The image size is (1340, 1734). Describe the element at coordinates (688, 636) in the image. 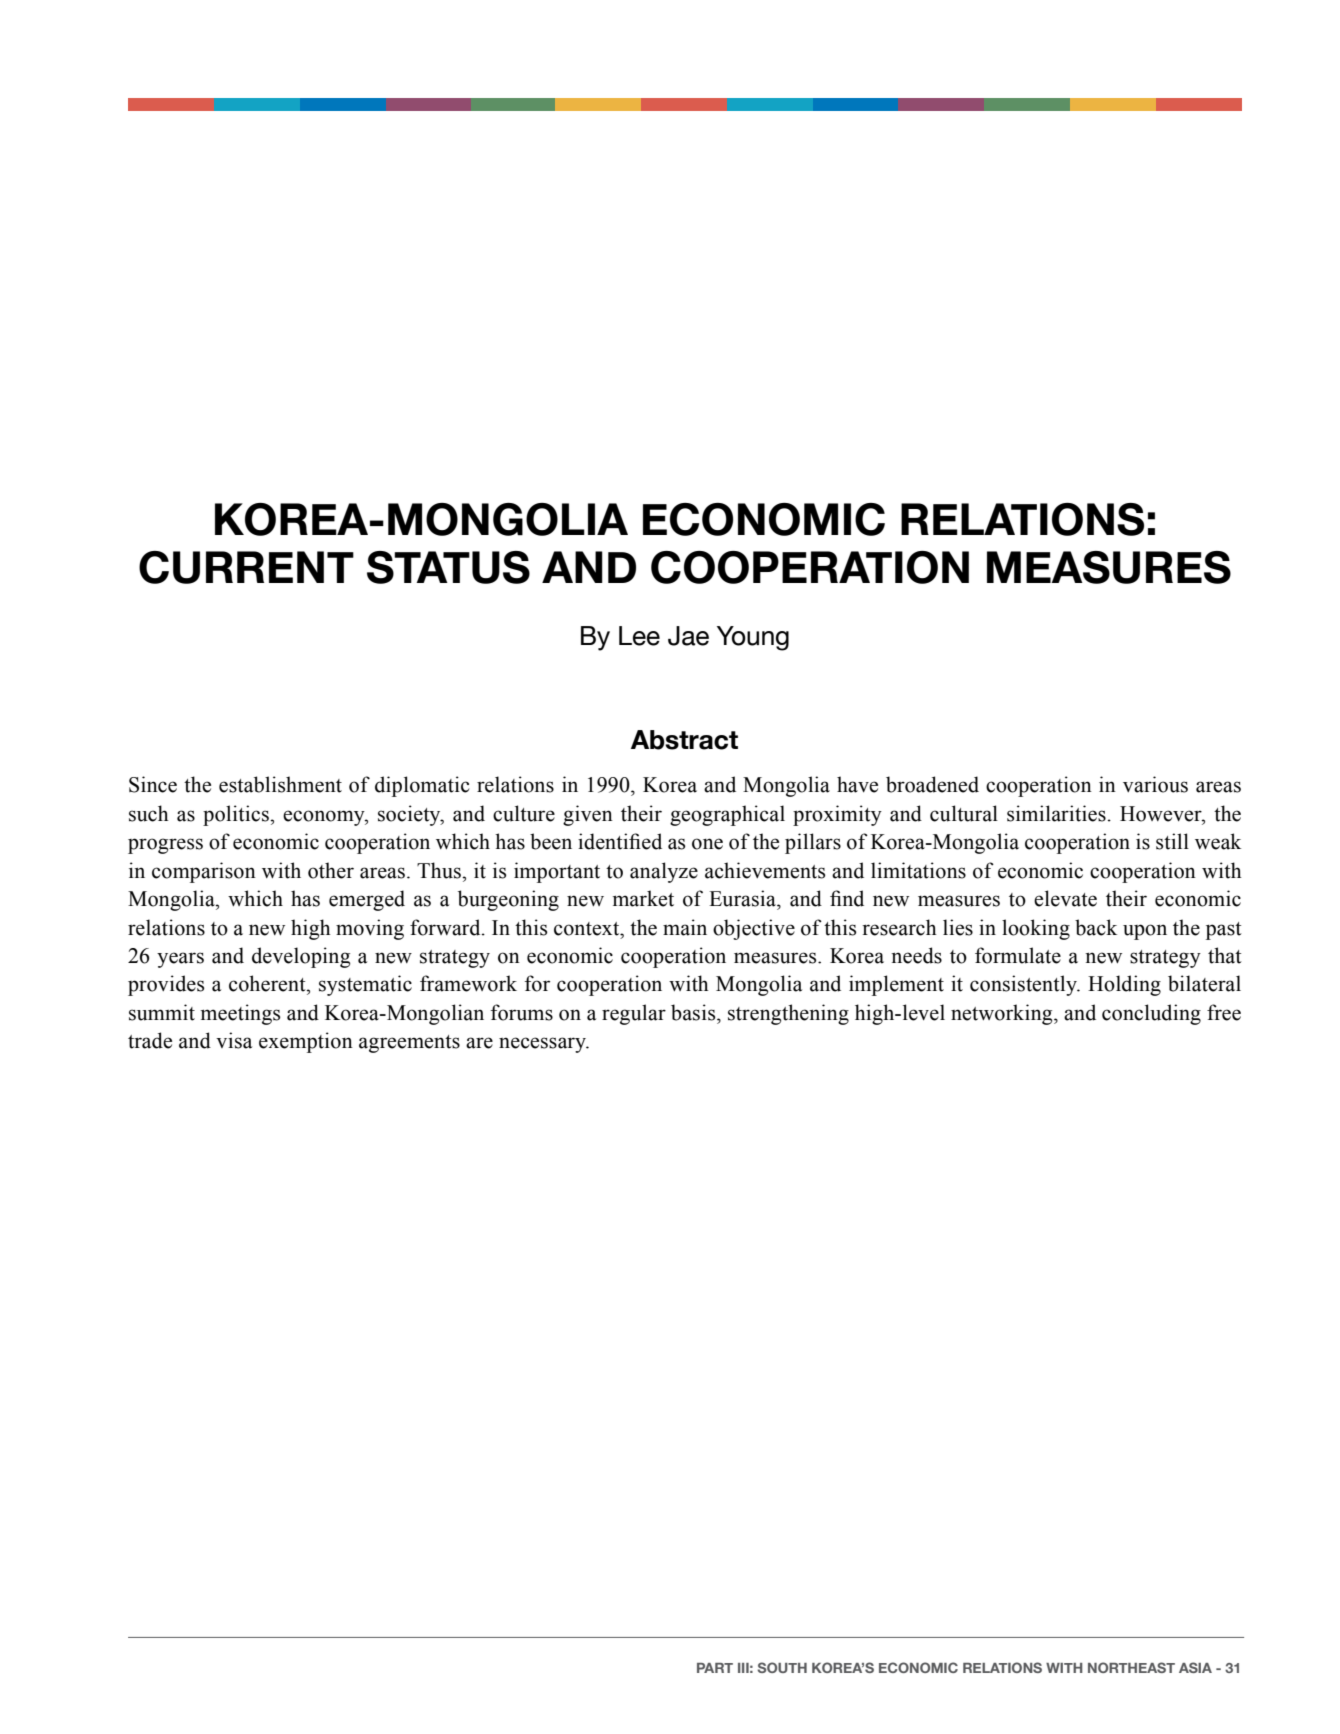

I see `Jae` at that location.
